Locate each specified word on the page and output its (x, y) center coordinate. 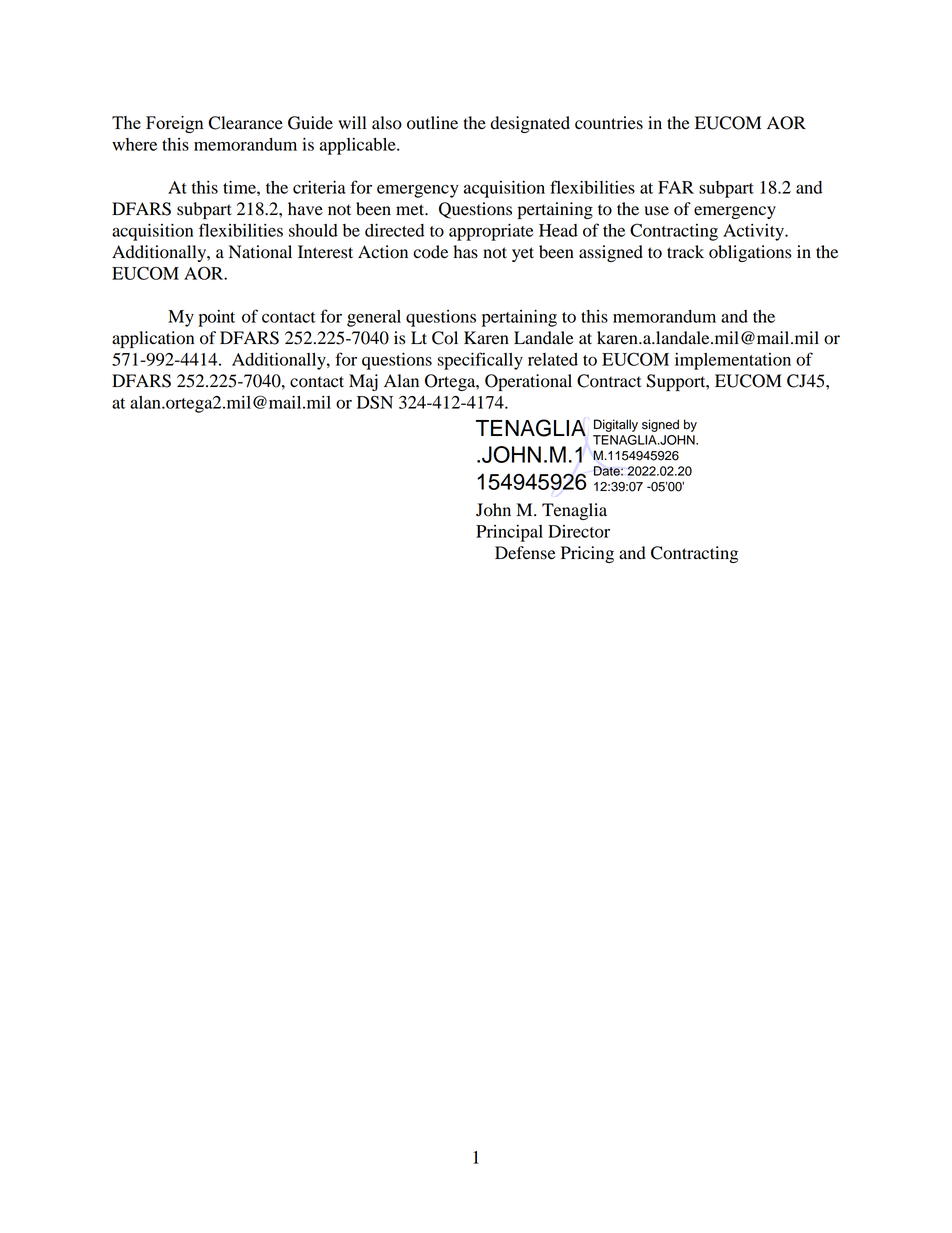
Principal (509, 533)
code (430, 252)
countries (609, 123)
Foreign (175, 124)
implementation (733, 361)
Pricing (587, 554)
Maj (363, 382)
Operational (528, 382)
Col (445, 338)
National (260, 252)
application (153, 339)
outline (432, 123)
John (493, 510)
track (685, 252)
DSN (375, 402)
